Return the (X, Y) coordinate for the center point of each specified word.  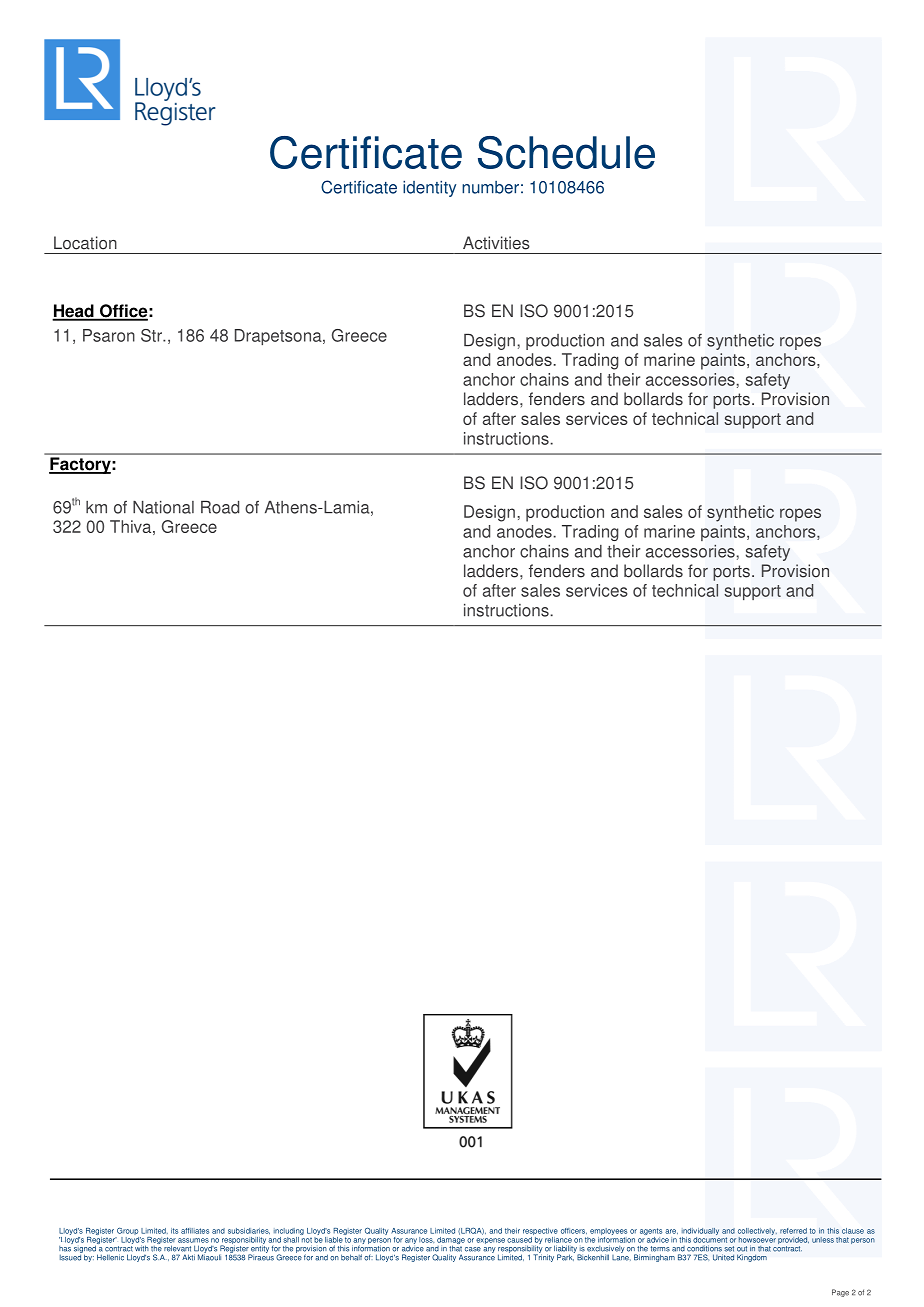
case (473, 1249)
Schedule (566, 152)
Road (220, 507)
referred (793, 1231)
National (163, 507)
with (142, 1248)
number (490, 187)
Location (85, 243)
